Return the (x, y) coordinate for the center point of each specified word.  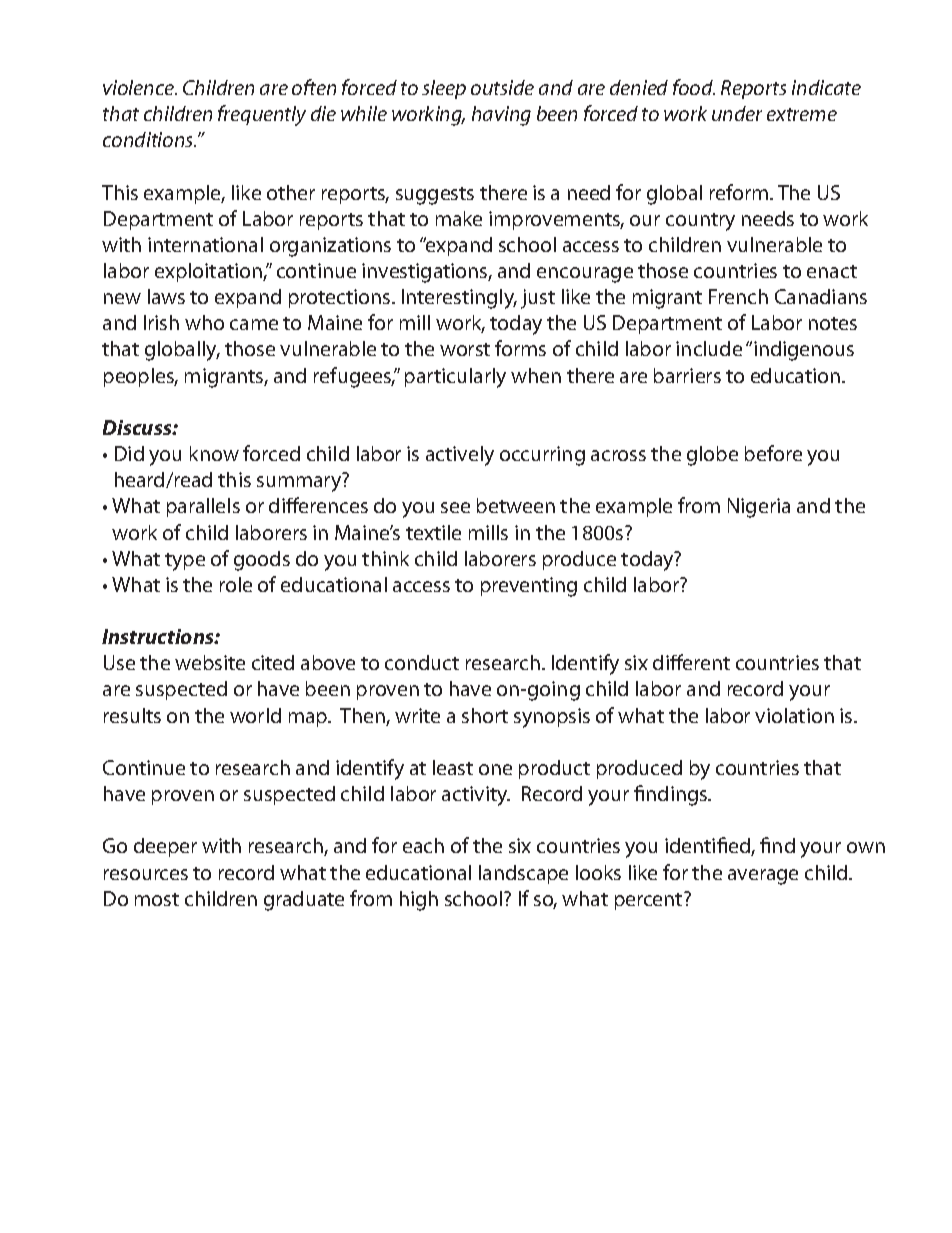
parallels (203, 507)
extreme (802, 114)
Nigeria (759, 508)
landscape (523, 874)
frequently (262, 115)
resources (146, 874)
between (516, 505)
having (501, 116)
